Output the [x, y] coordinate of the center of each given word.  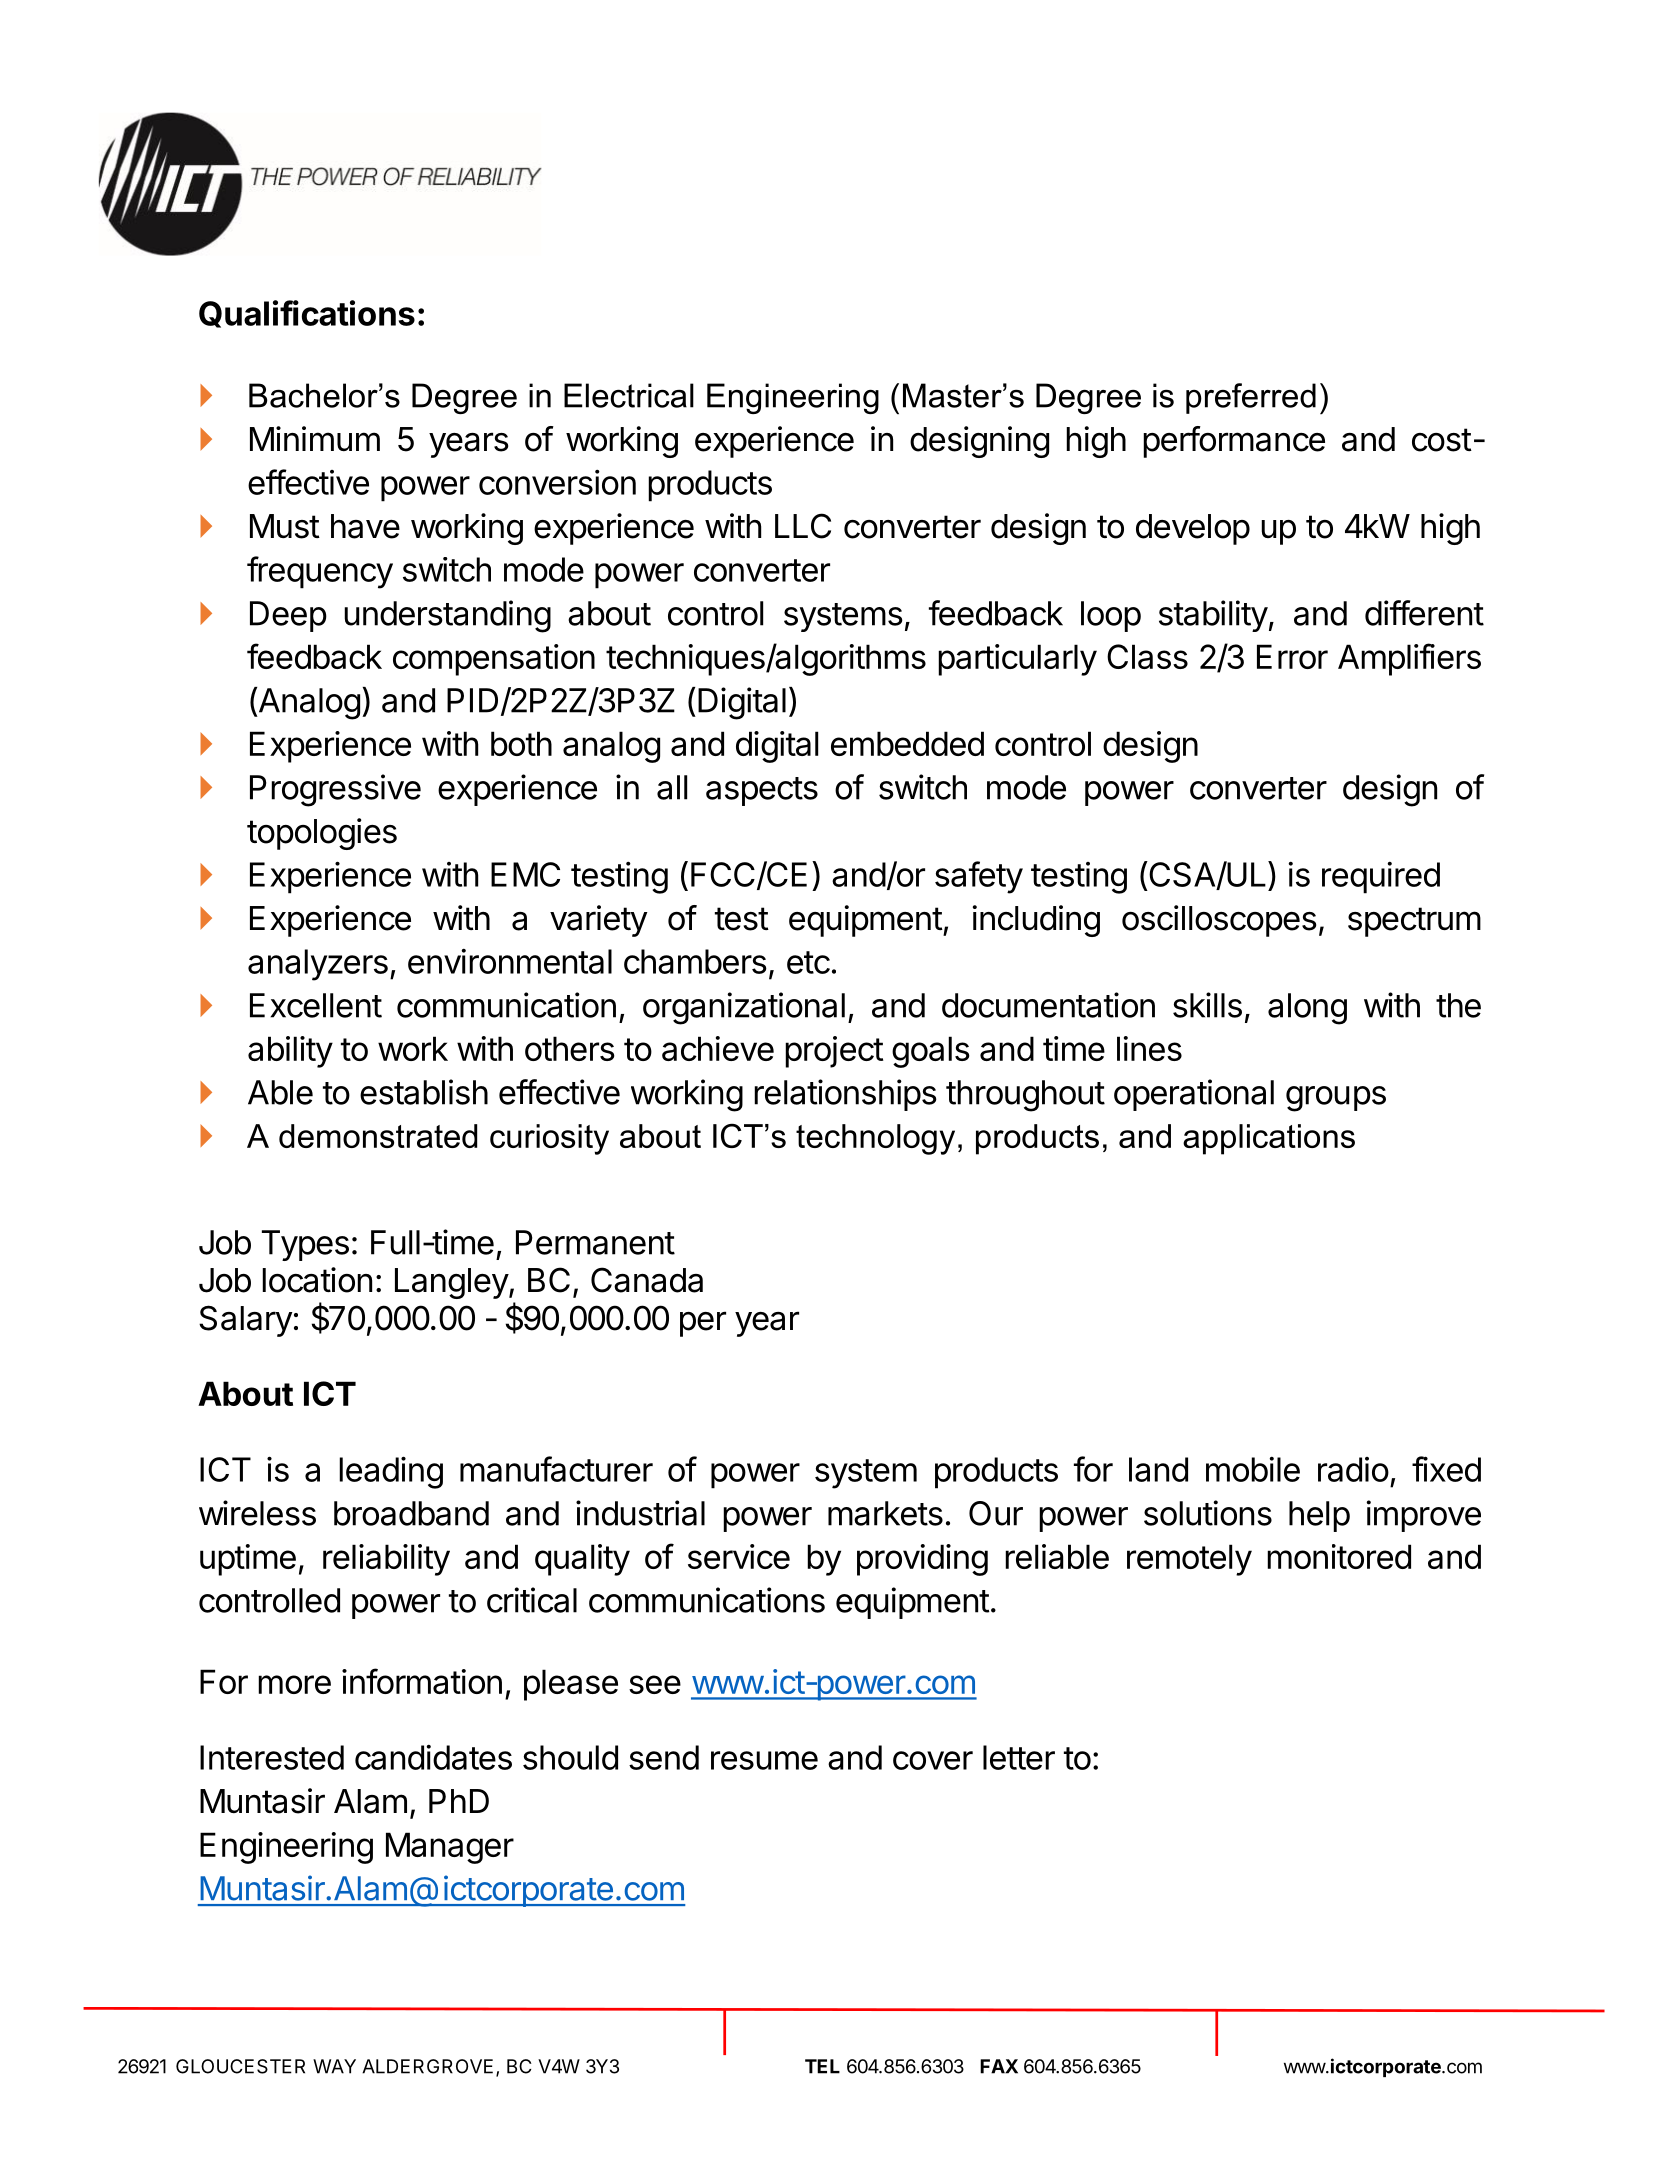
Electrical [629, 395]
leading [391, 1472]
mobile [1253, 1469]
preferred [1251, 398]
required [1381, 878]
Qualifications [307, 314]
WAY [334, 2066]
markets [885, 1513]
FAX [999, 2066]
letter [1019, 1757]
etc [808, 962]
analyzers [318, 965]
